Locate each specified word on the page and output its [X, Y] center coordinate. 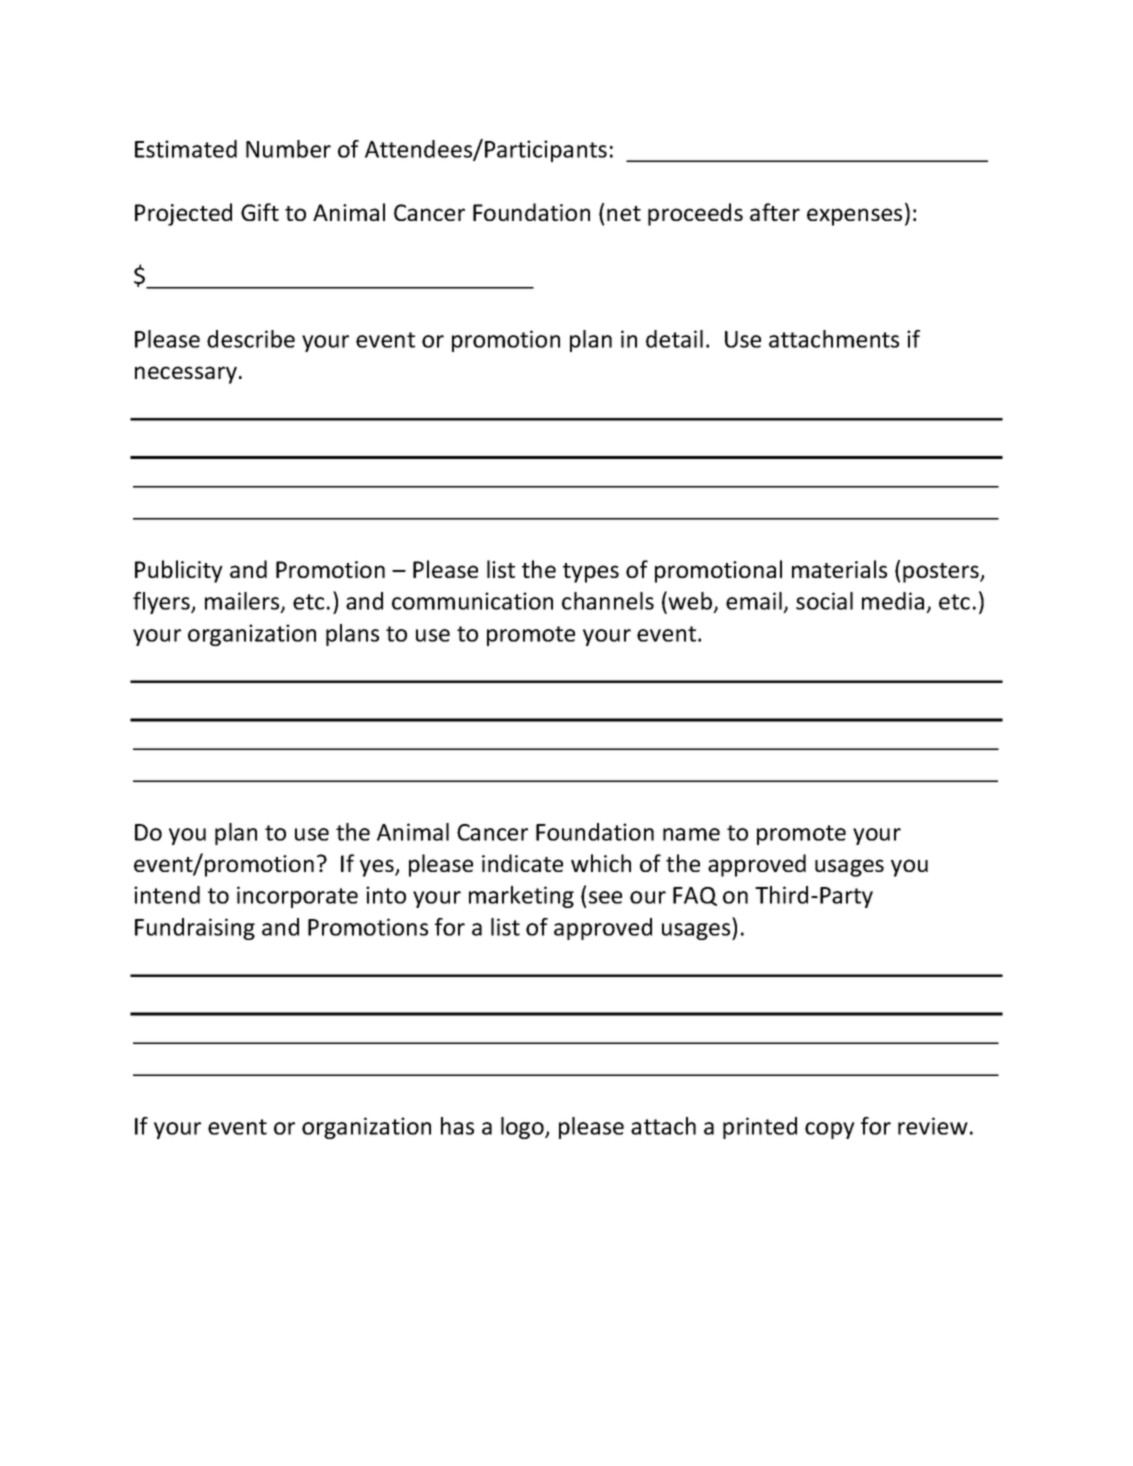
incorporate [297, 897]
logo [523, 1128]
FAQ [695, 896]
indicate [522, 863]
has [457, 1126]
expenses [854, 217]
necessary [186, 375]
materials [839, 569]
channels [608, 601]
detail [674, 339]
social [824, 601]
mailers [243, 602]
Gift [260, 212]
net [624, 213]
